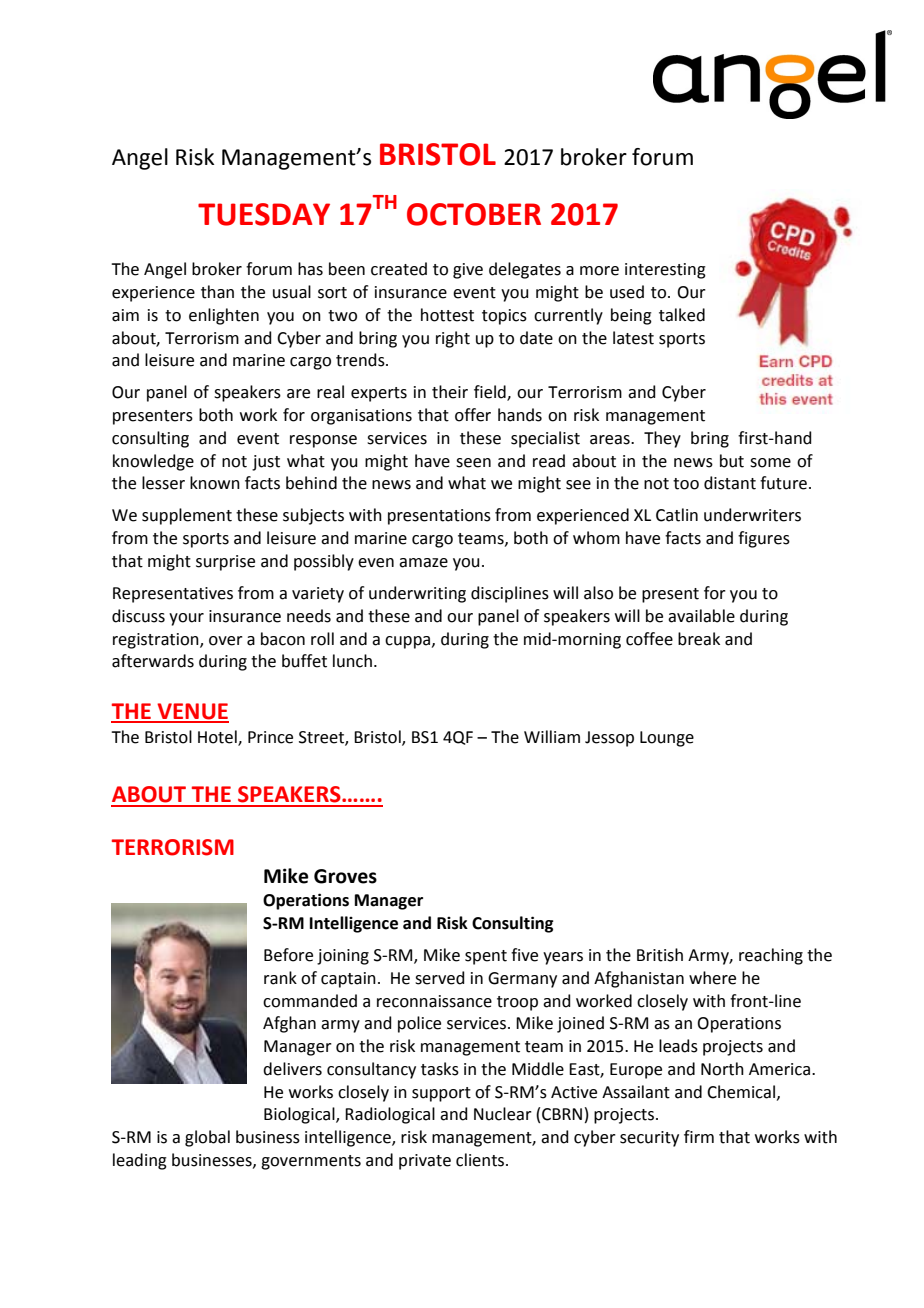 The height and width of the document is (1308, 924). What do you see at coordinates (215, 483) in the document?
I see `known` at bounding box center [215, 483].
